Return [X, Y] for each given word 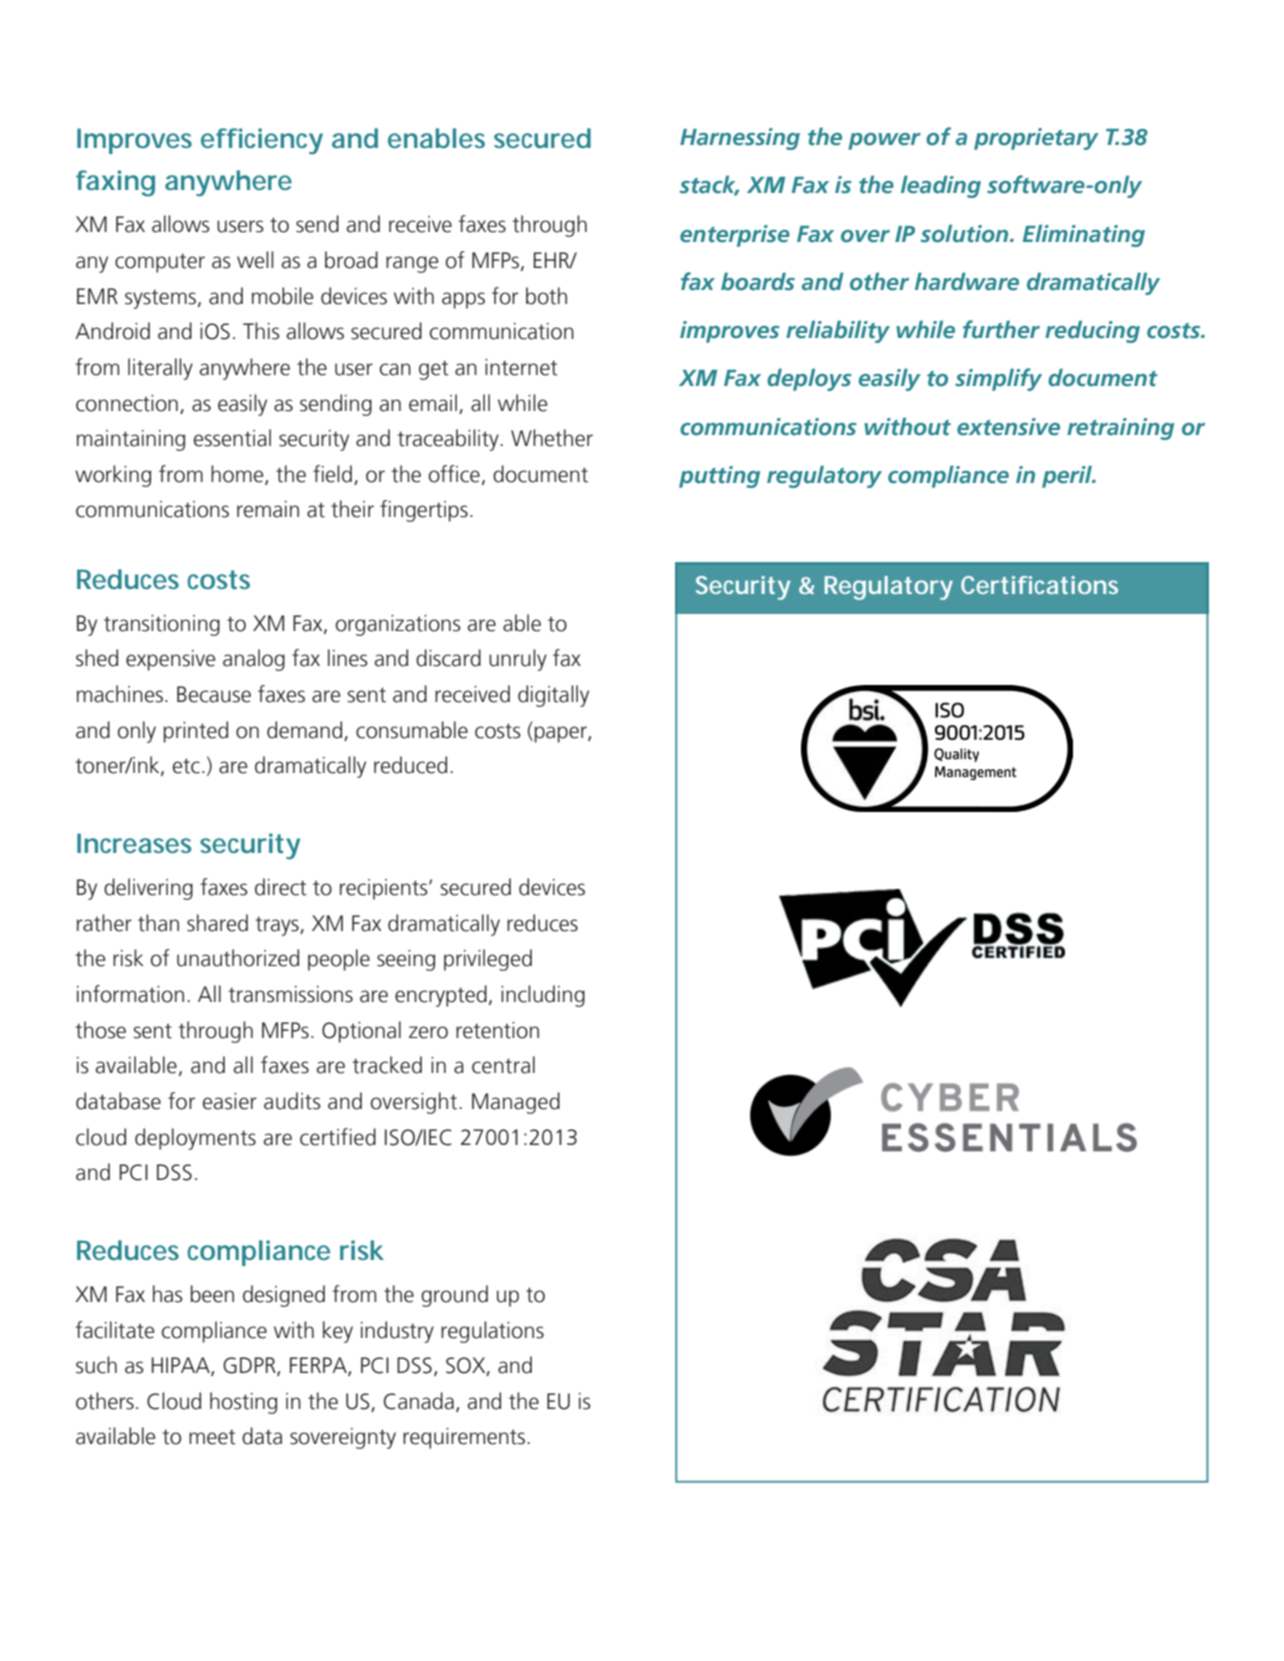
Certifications [1039, 585]
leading [941, 186]
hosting [243, 1403]
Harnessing [740, 139]
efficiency [262, 141]
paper [562, 734]
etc [186, 766]
